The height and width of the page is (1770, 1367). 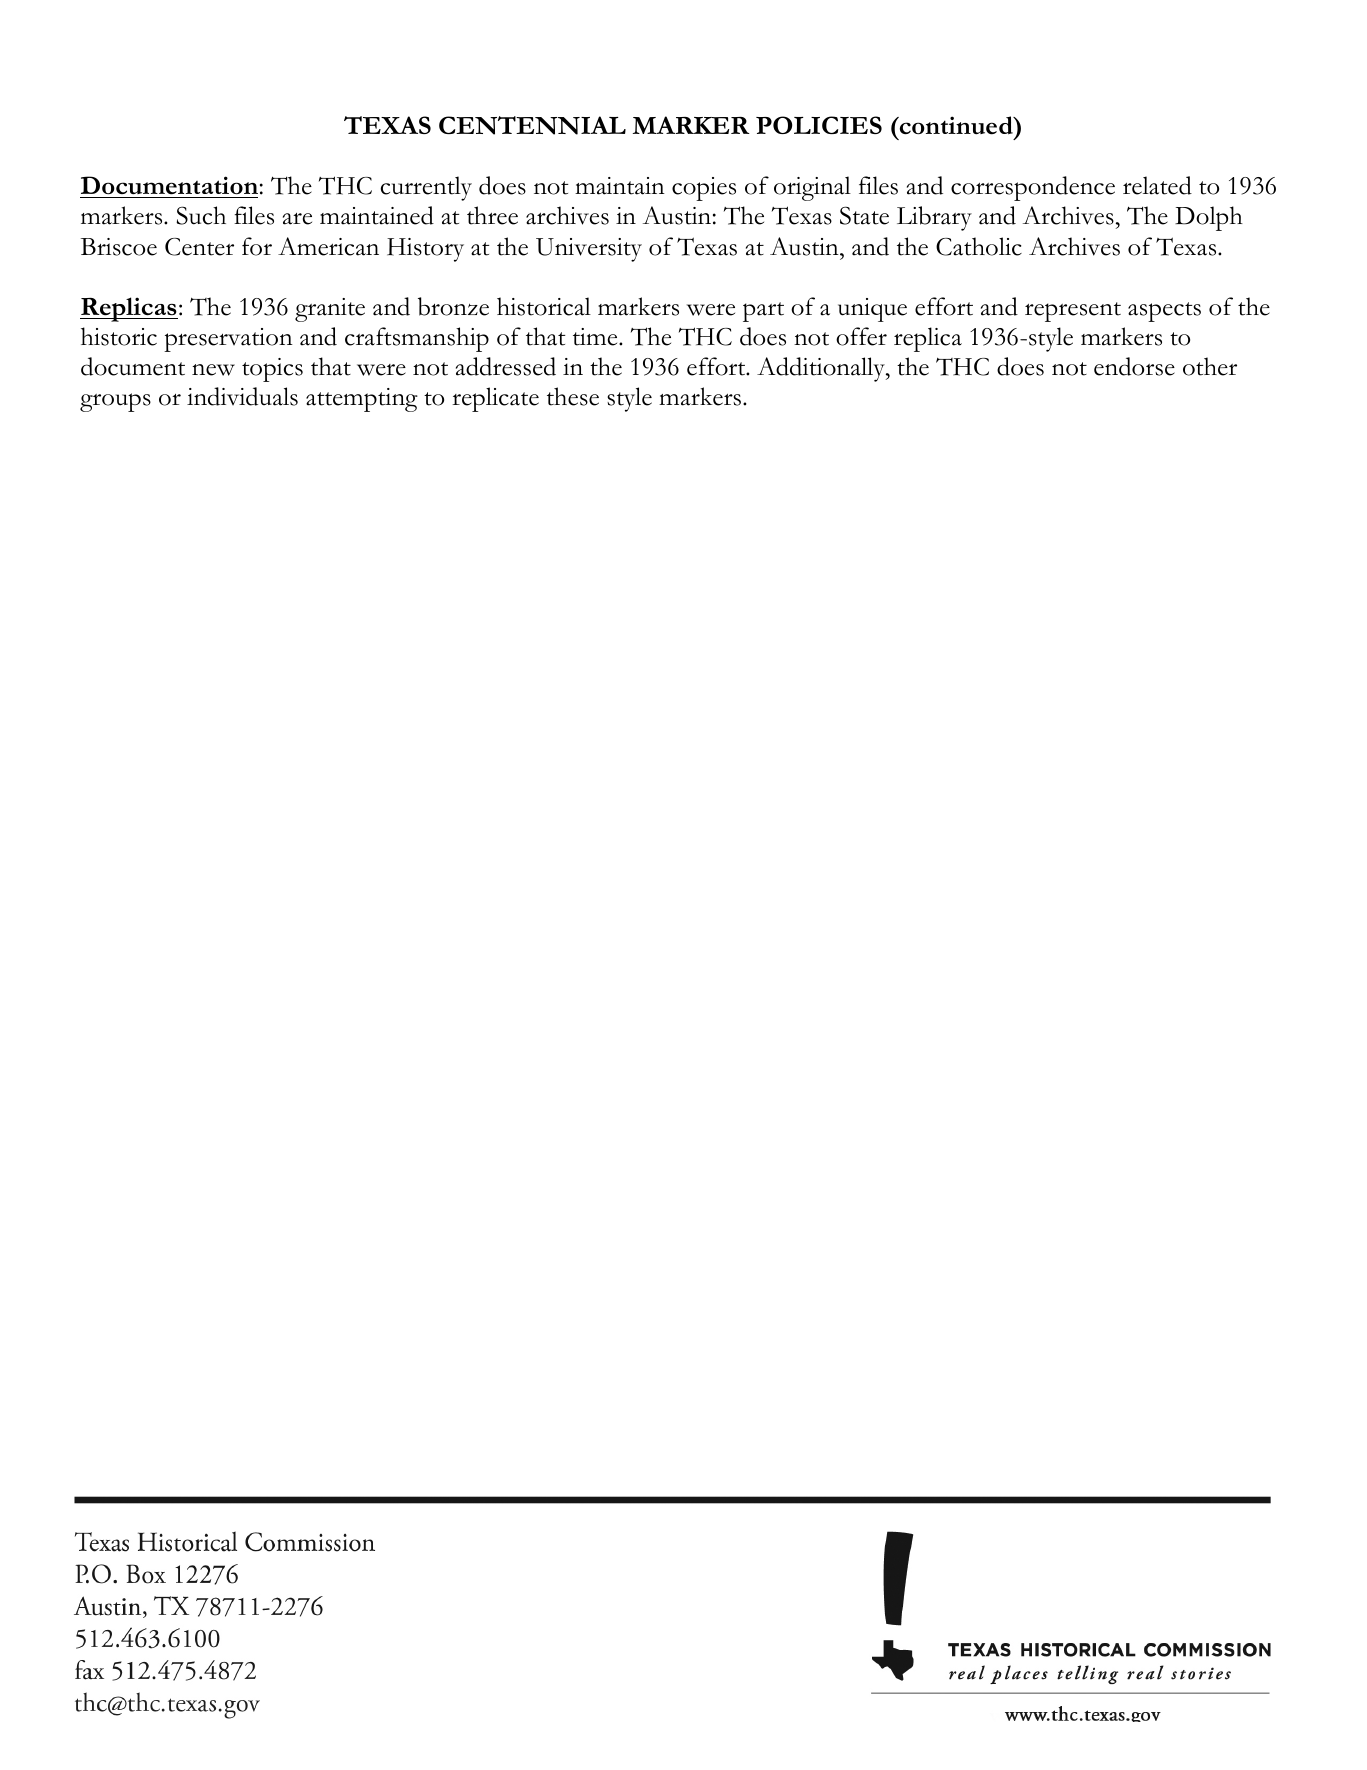 What do you see at coordinates (589, 250) in the page?
I see `University` at bounding box center [589, 250].
